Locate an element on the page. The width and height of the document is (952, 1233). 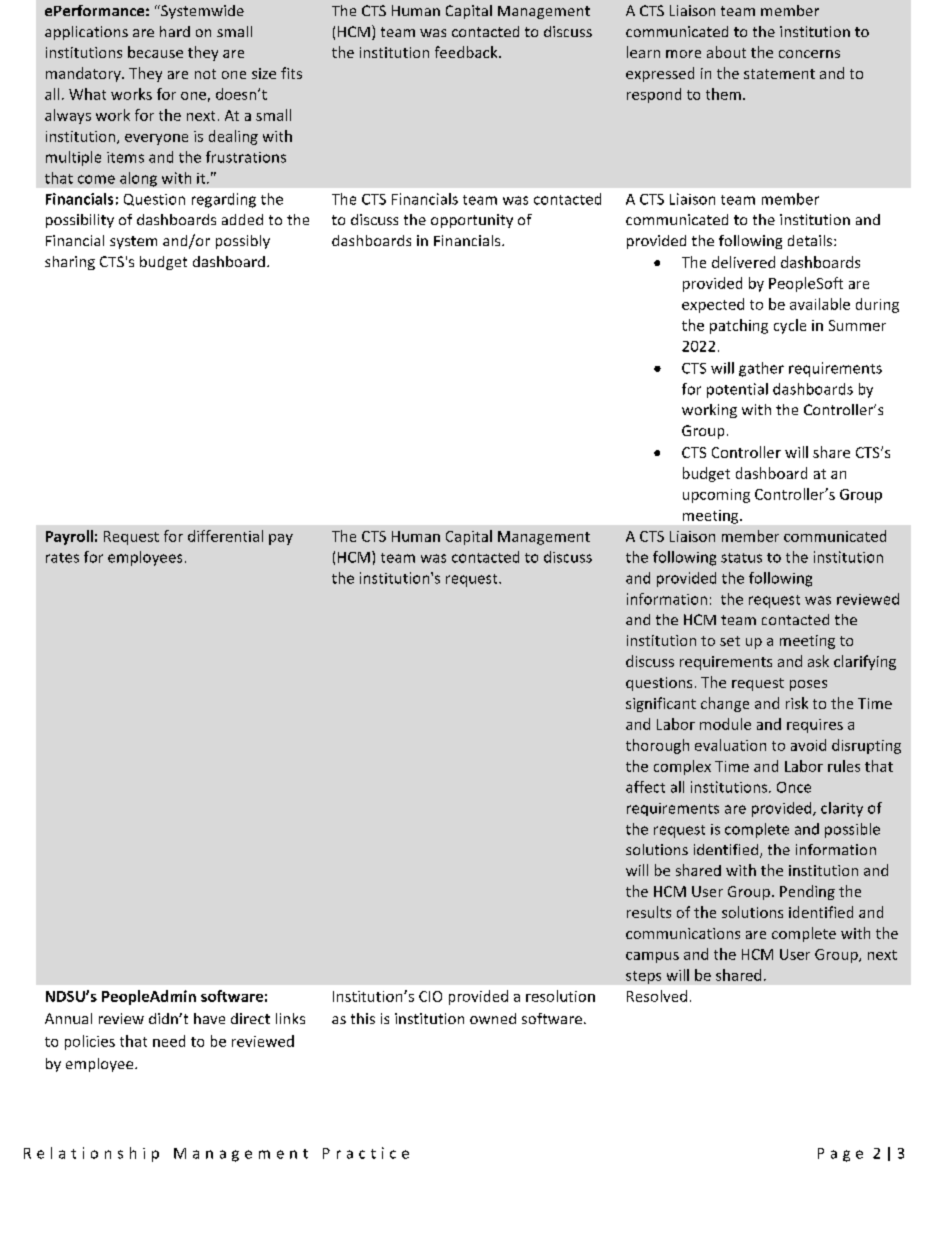
rates is located at coordinates (62, 558).
